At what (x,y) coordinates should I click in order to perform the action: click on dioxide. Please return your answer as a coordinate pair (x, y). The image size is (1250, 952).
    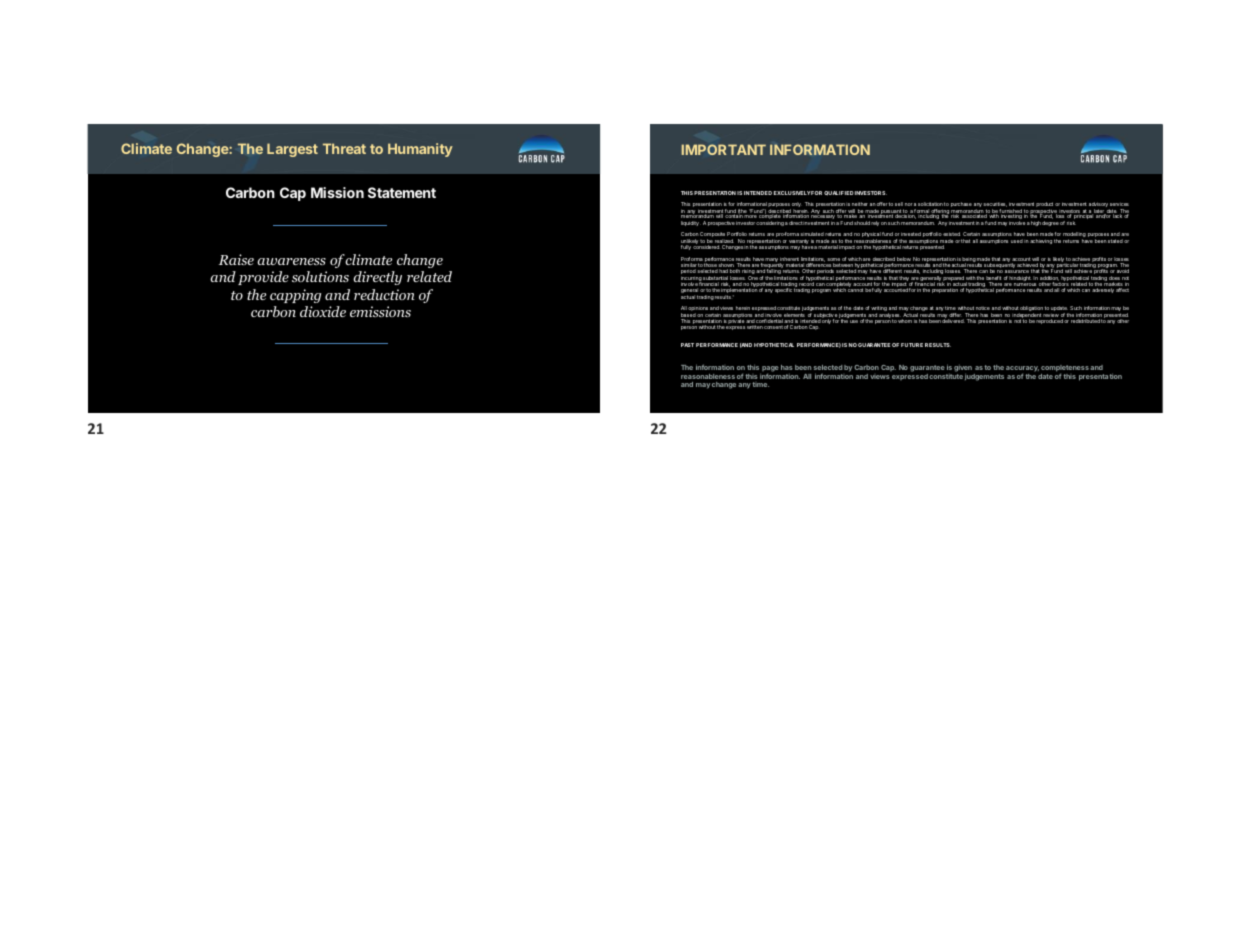
    Looking at the image, I should click on (323, 311).
